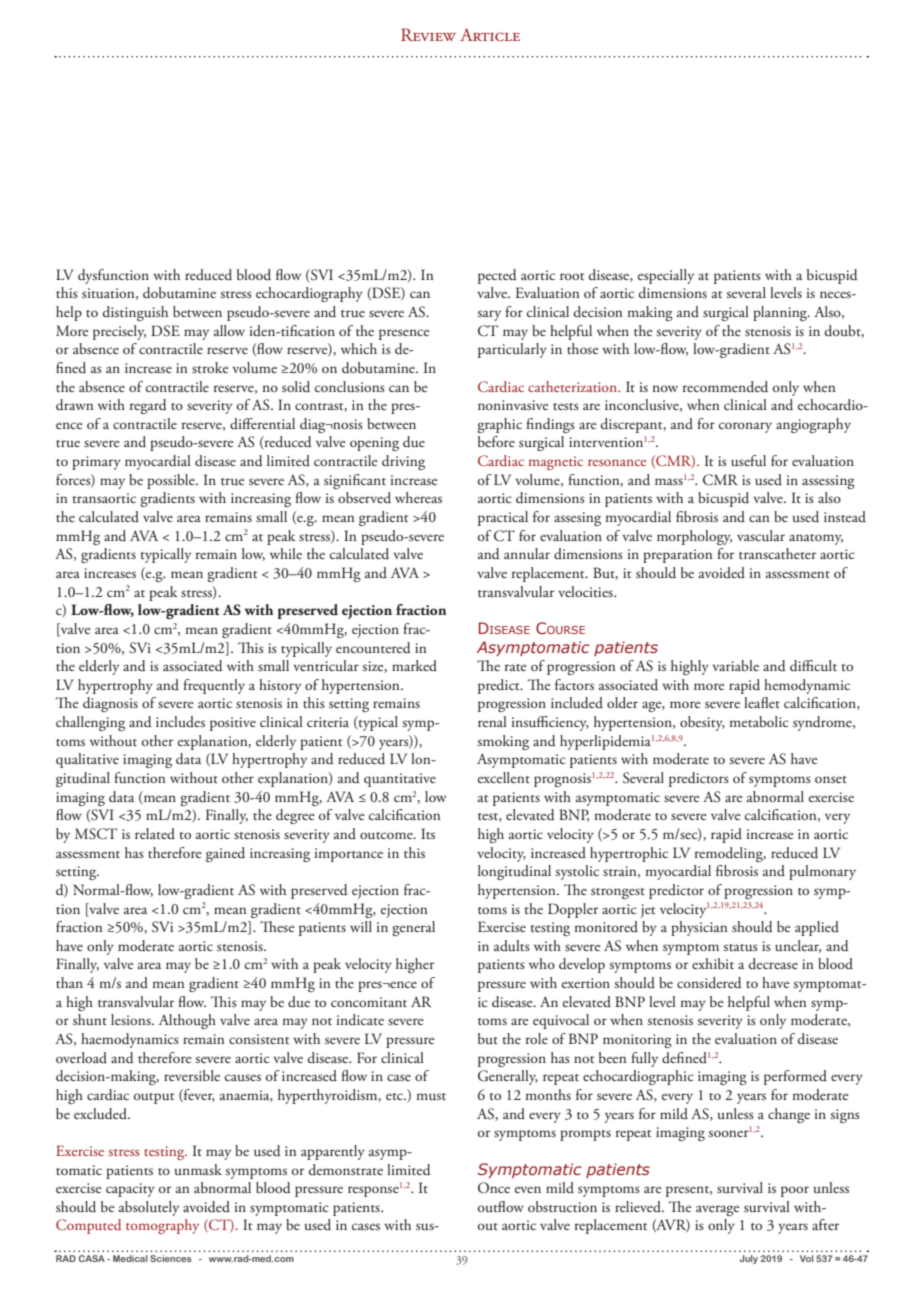 This document has height=1308, width=924. Describe the element at coordinates (666, 276) in the document. I see `especially` at that location.
